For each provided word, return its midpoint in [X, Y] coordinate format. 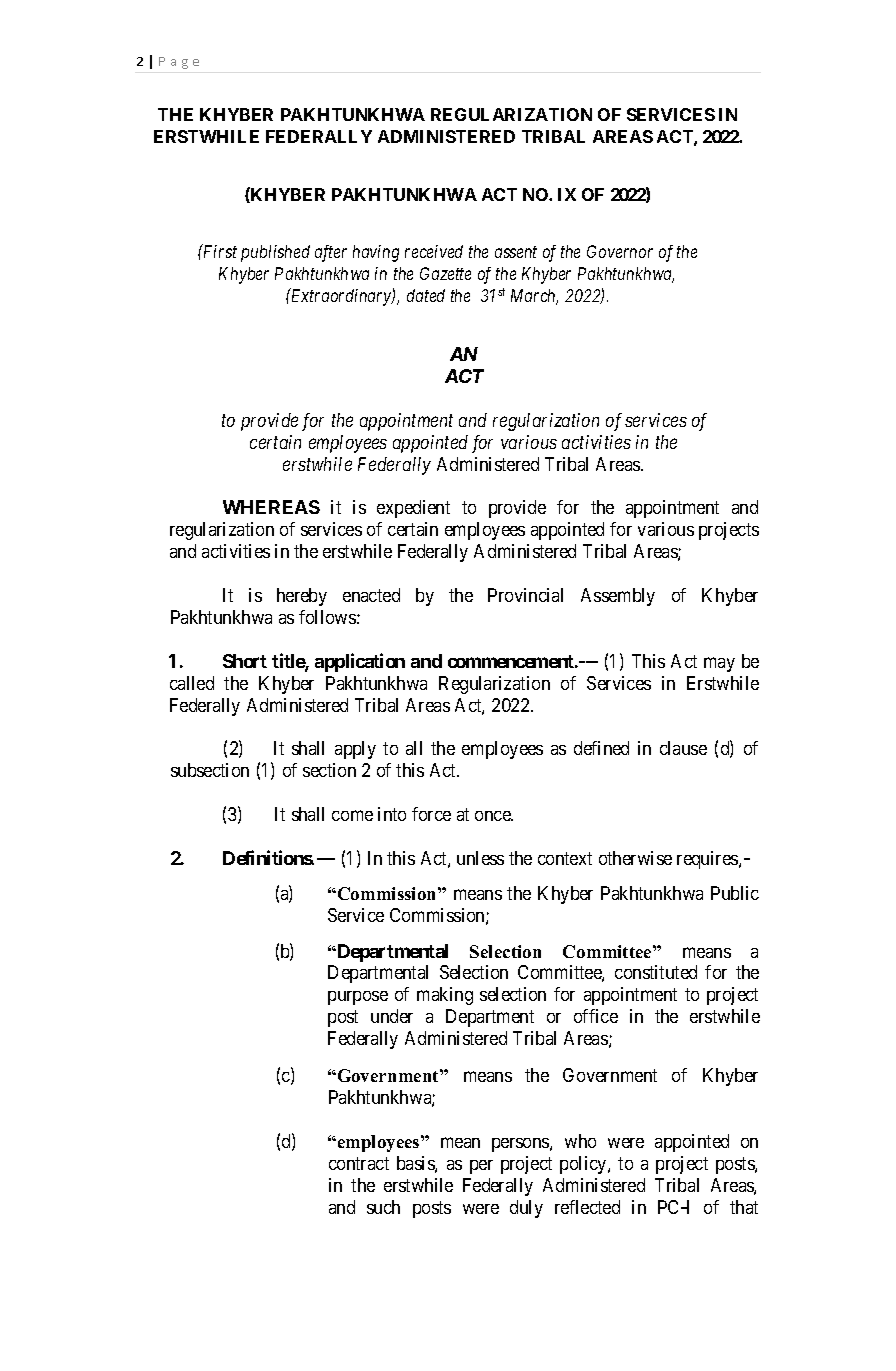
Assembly [618, 597]
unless [480, 858]
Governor [620, 251]
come [352, 815]
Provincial [525, 595]
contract [359, 1163]
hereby [302, 597]
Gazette [445, 273]
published [275, 253]
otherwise [635, 858]
